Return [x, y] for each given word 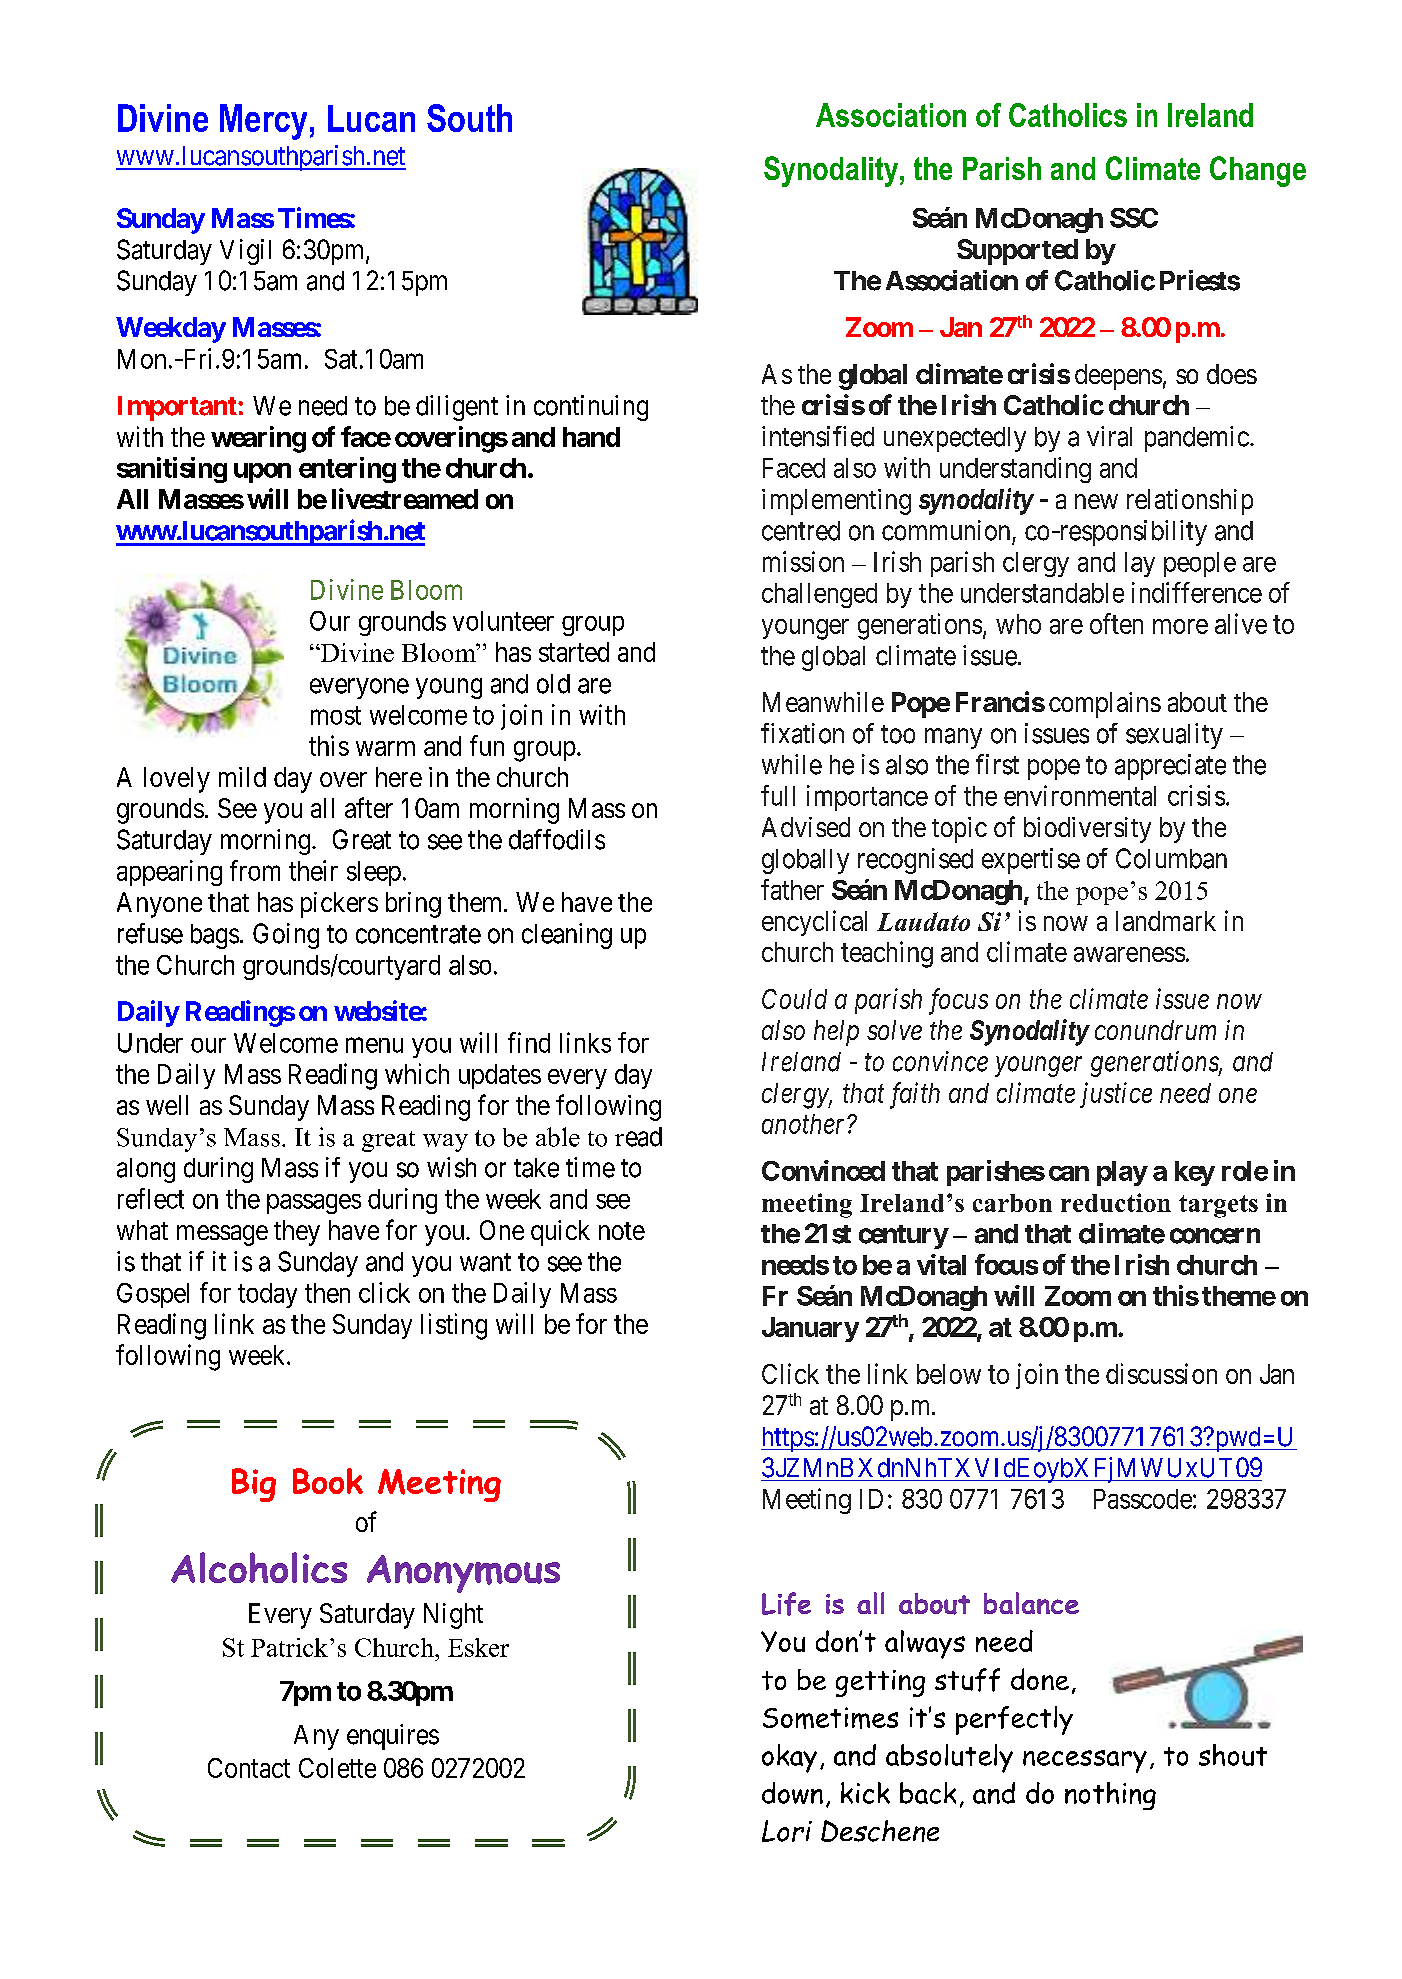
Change [1258, 171]
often [1116, 623]
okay [789, 1758]
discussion [1161, 1373]
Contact [249, 1768]
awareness [1129, 954]
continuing [591, 408]
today [267, 1295]
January [810, 1329]
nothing [1110, 1796]
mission [803, 561]
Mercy [263, 122]
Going [286, 936]
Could [794, 999]
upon [262, 473]
